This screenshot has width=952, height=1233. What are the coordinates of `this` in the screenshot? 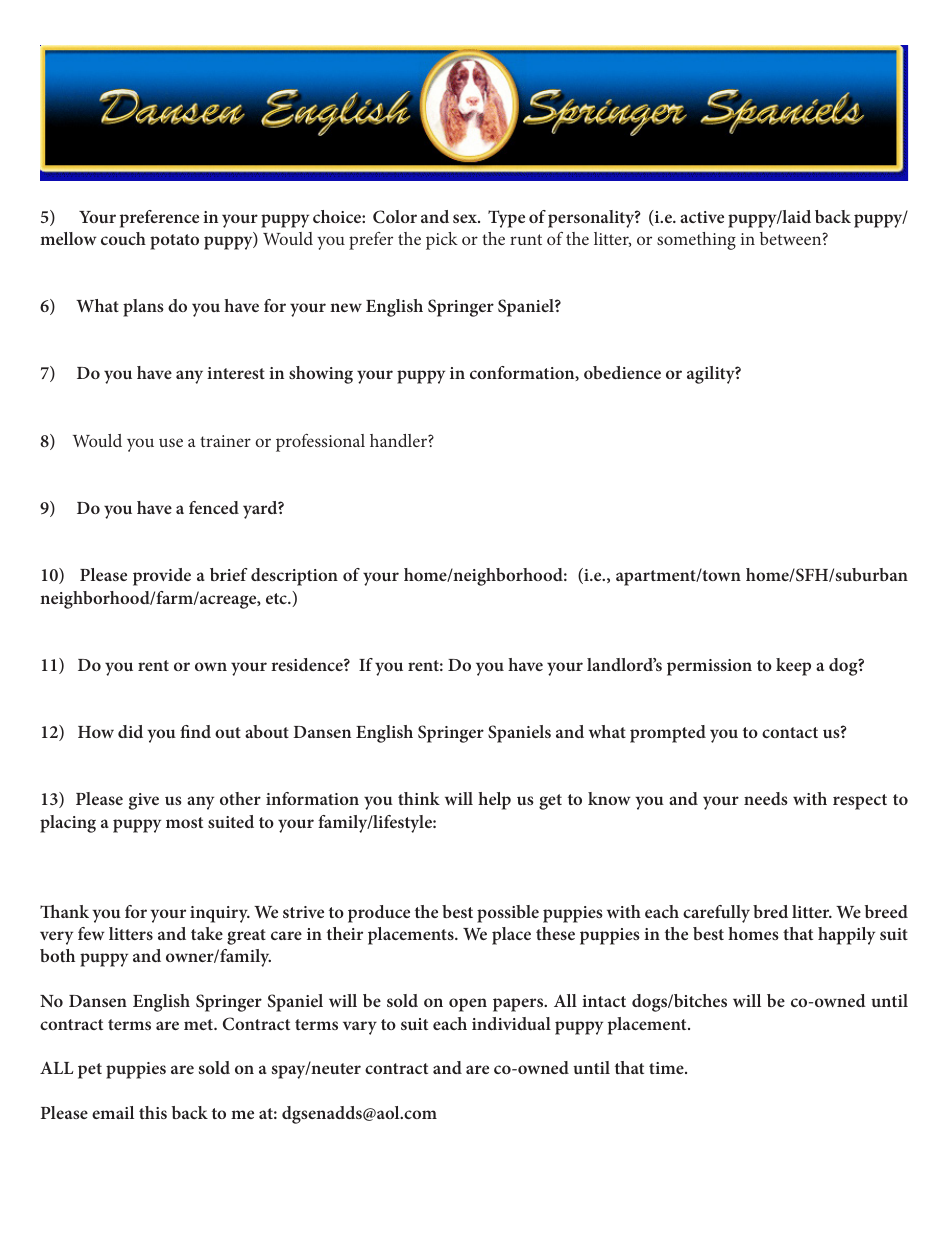 It's located at (153, 1112).
